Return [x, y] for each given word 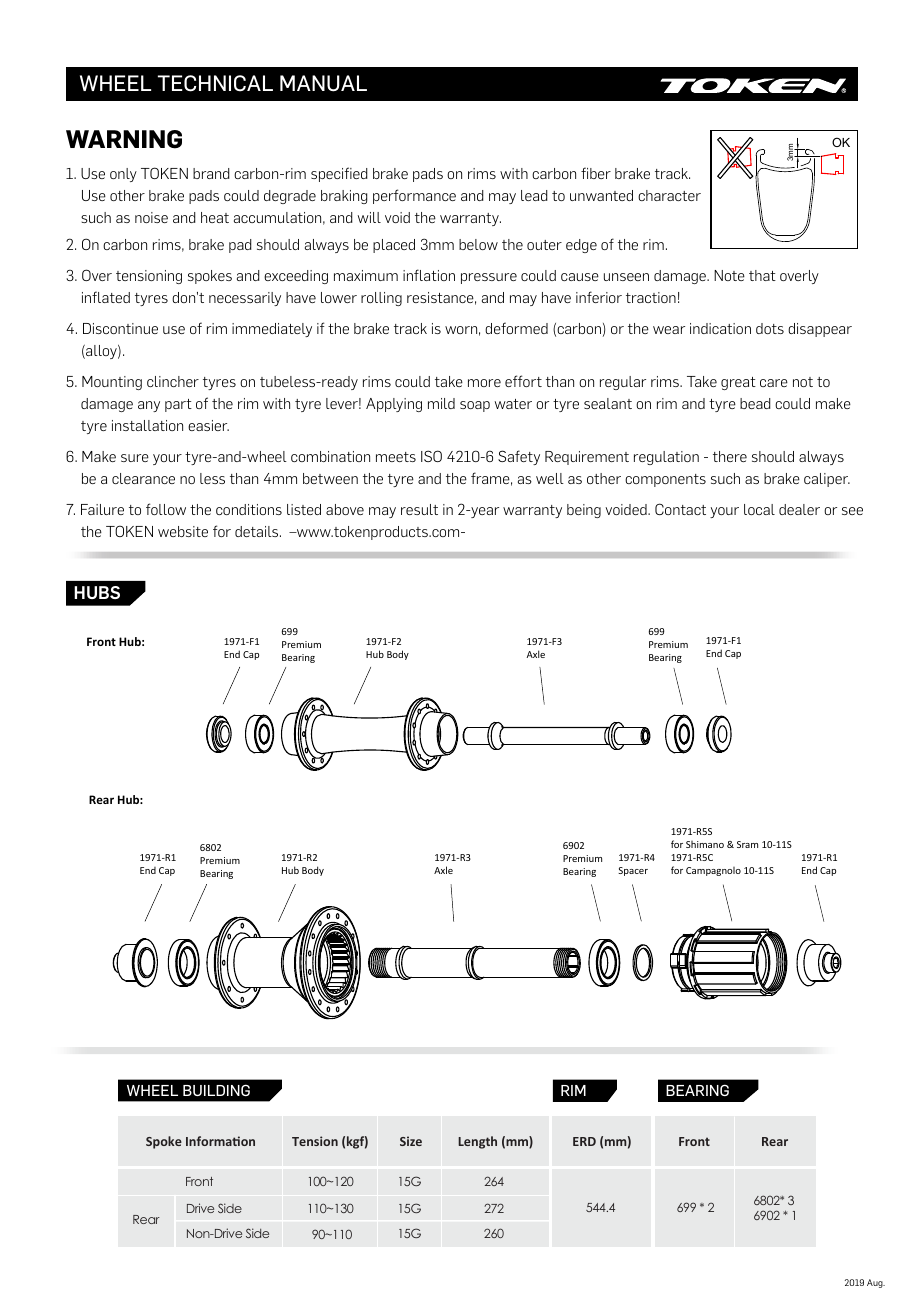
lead [534, 195]
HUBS [97, 592]
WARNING [124, 139]
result [419, 509]
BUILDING [216, 1090]
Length [477, 1142]
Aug [876, 1283]
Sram [747, 844]
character [669, 195]
